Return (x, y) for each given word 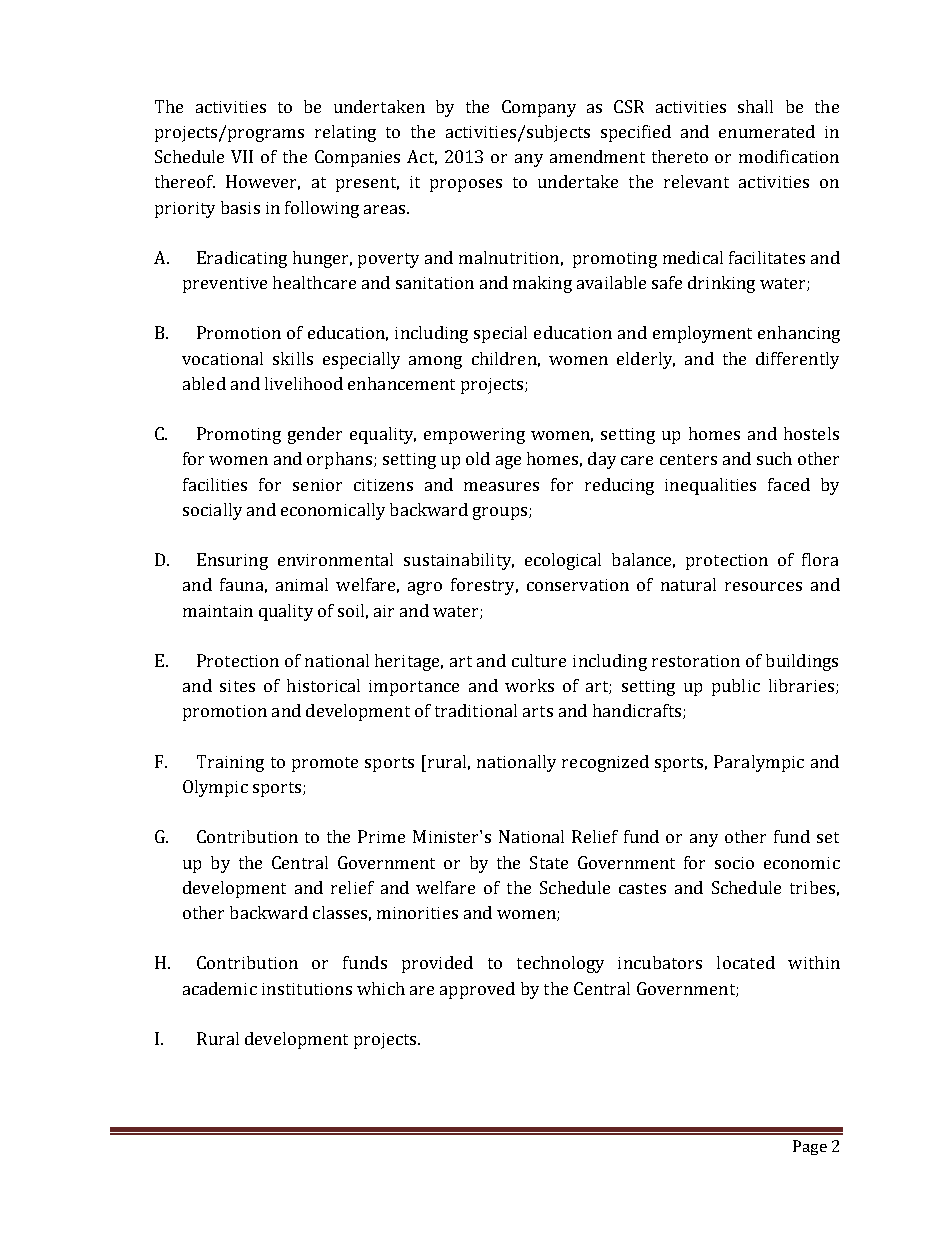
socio (734, 863)
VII (242, 156)
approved (477, 990)
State (549, 862)
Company (539, 108)
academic (220, 988)
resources (763, 586)
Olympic (215, 788)
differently (797, 360)
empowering (474, 436)
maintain (218, 611)
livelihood (304, 383)
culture (539, 660)
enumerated (767, 131)
